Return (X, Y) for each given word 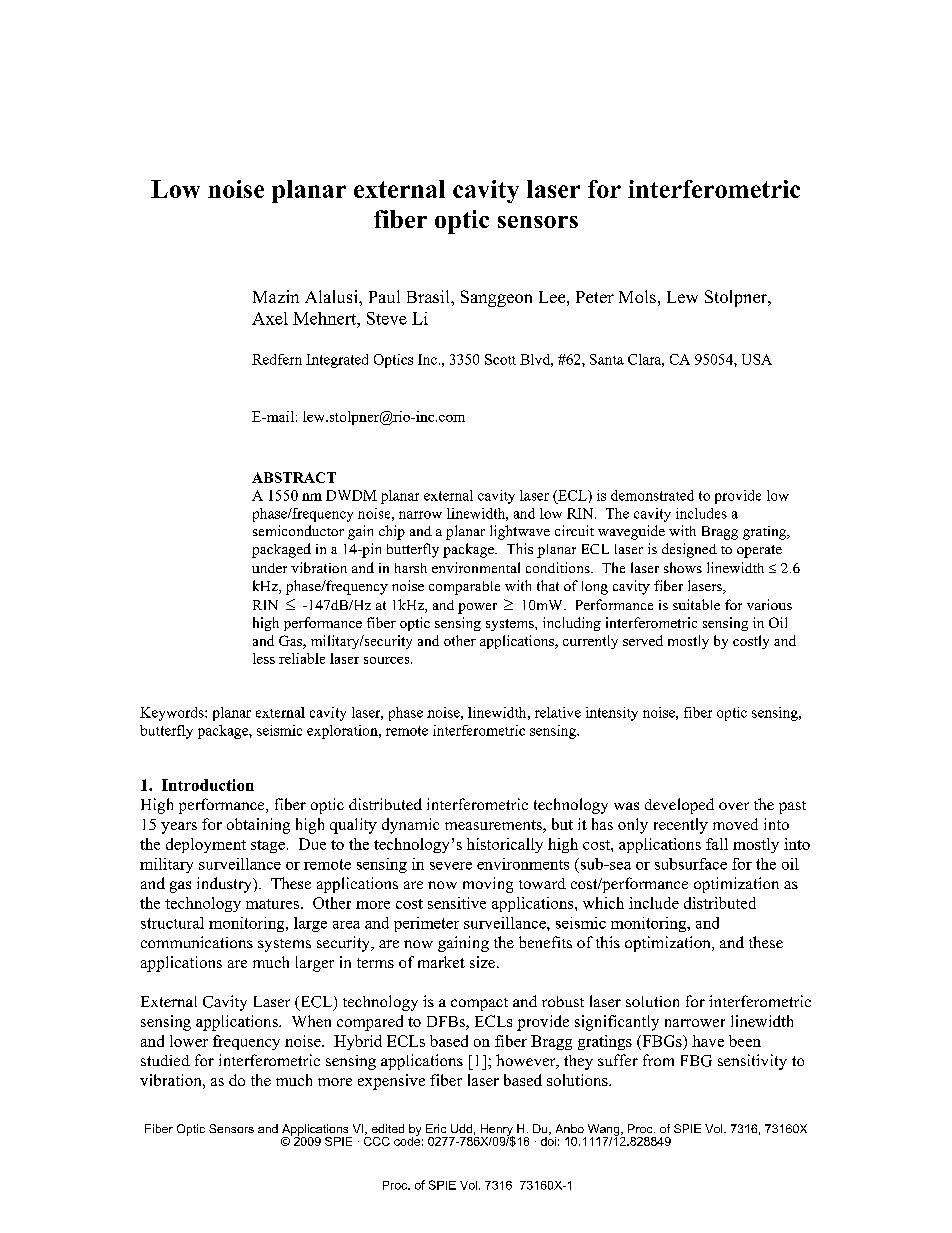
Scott (500, 359)
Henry (496, 1131)
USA (757, 359)
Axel (270, 318)
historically (505, 845)
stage (268, 846)
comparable (464, 588)
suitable (696, 604)
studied (165, 1060)
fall (717, 844)
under (269, 568)
